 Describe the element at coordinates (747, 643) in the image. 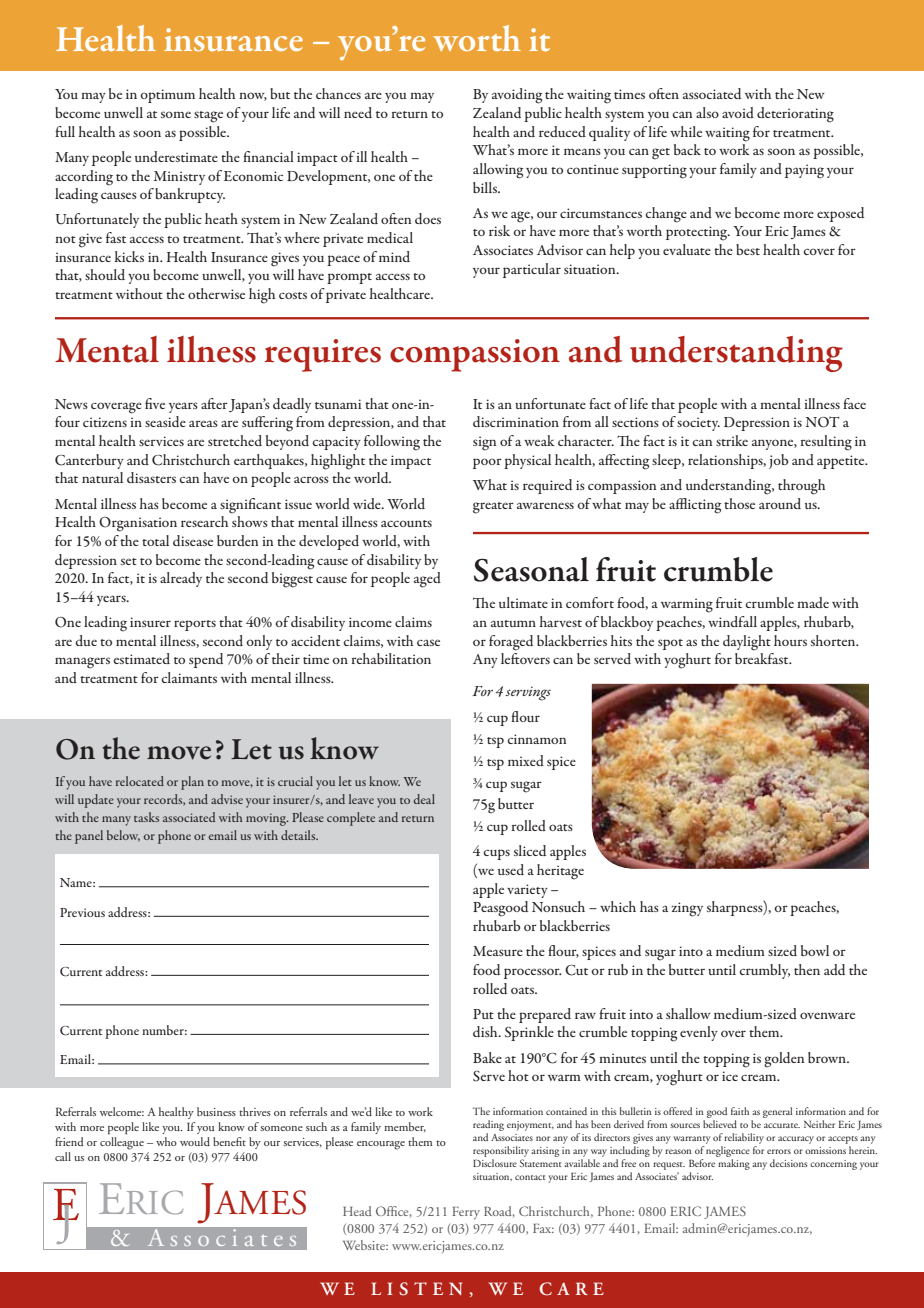

I see `daylight` at that location.
